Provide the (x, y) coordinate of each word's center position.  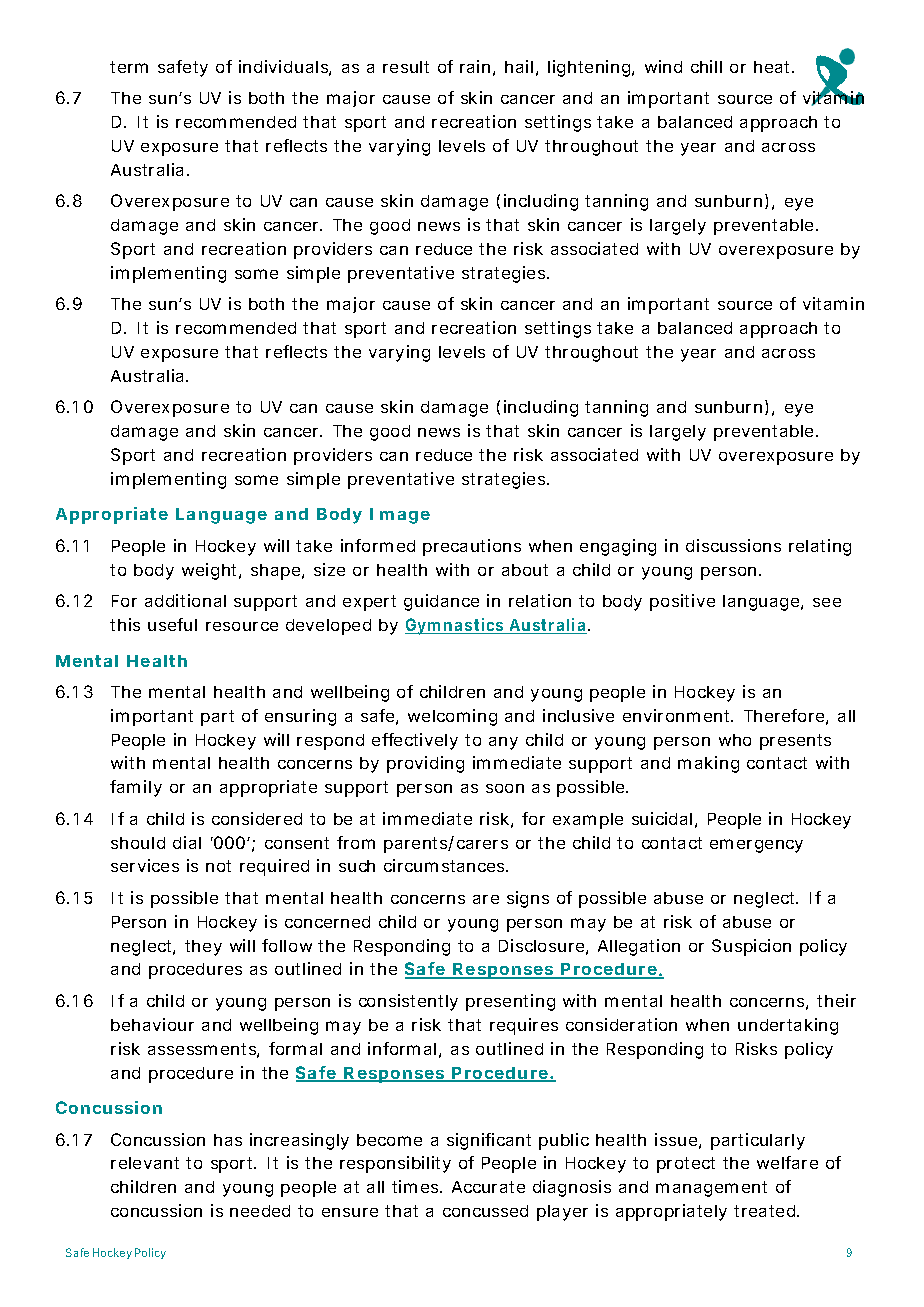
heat (771, 67)
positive (682, 602)
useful (172, 624)
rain (475, 66)
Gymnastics (454, 626)
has (228, 1140)
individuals (283, 66)
